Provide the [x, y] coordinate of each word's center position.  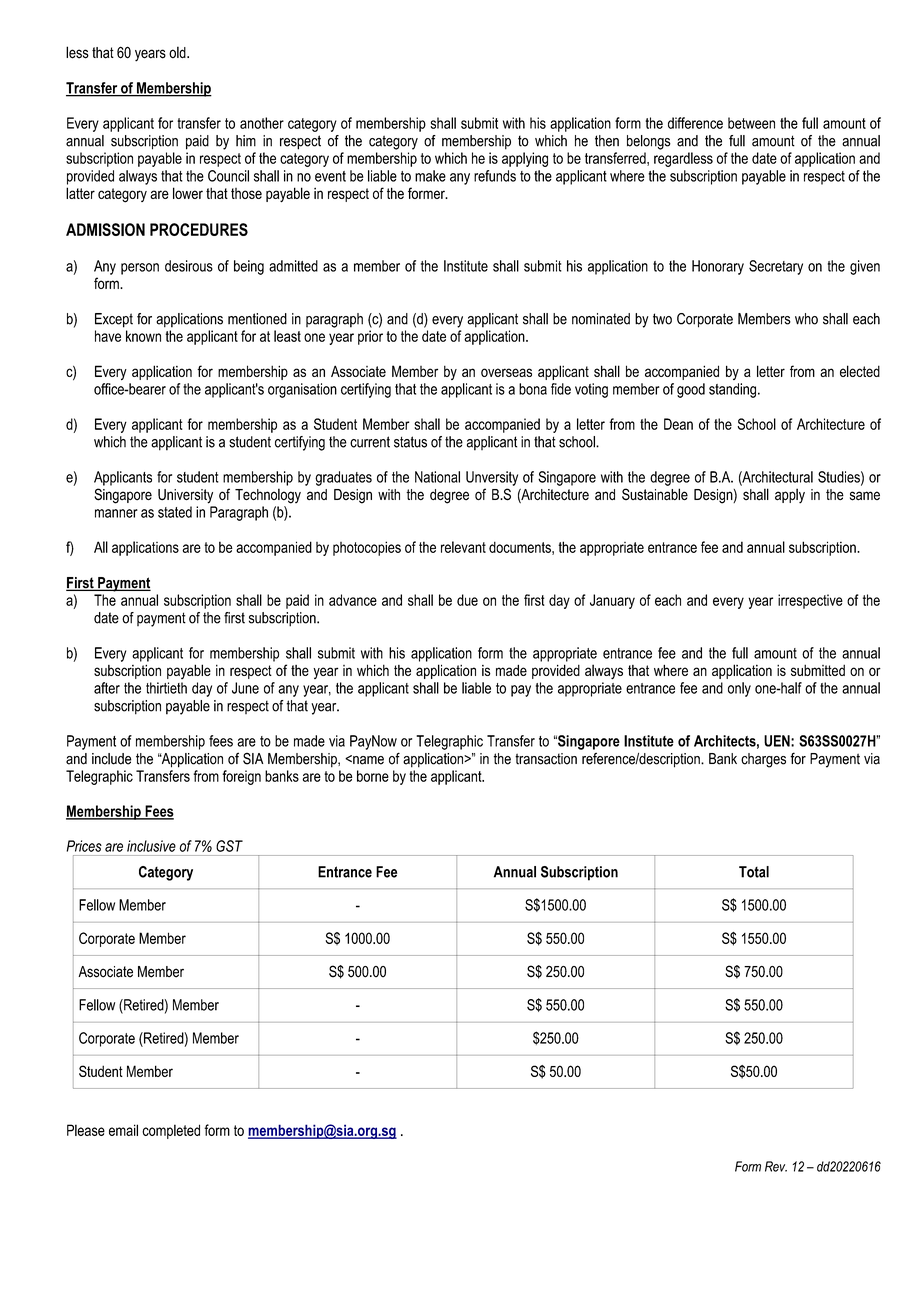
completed [171, 1131]
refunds [495, 176]
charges [763, 760]
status [410, 442]
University [185, 496]
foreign [241, 777]
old [178, 52]
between [751, 123]
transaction [546, 759]
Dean [678, 424]
